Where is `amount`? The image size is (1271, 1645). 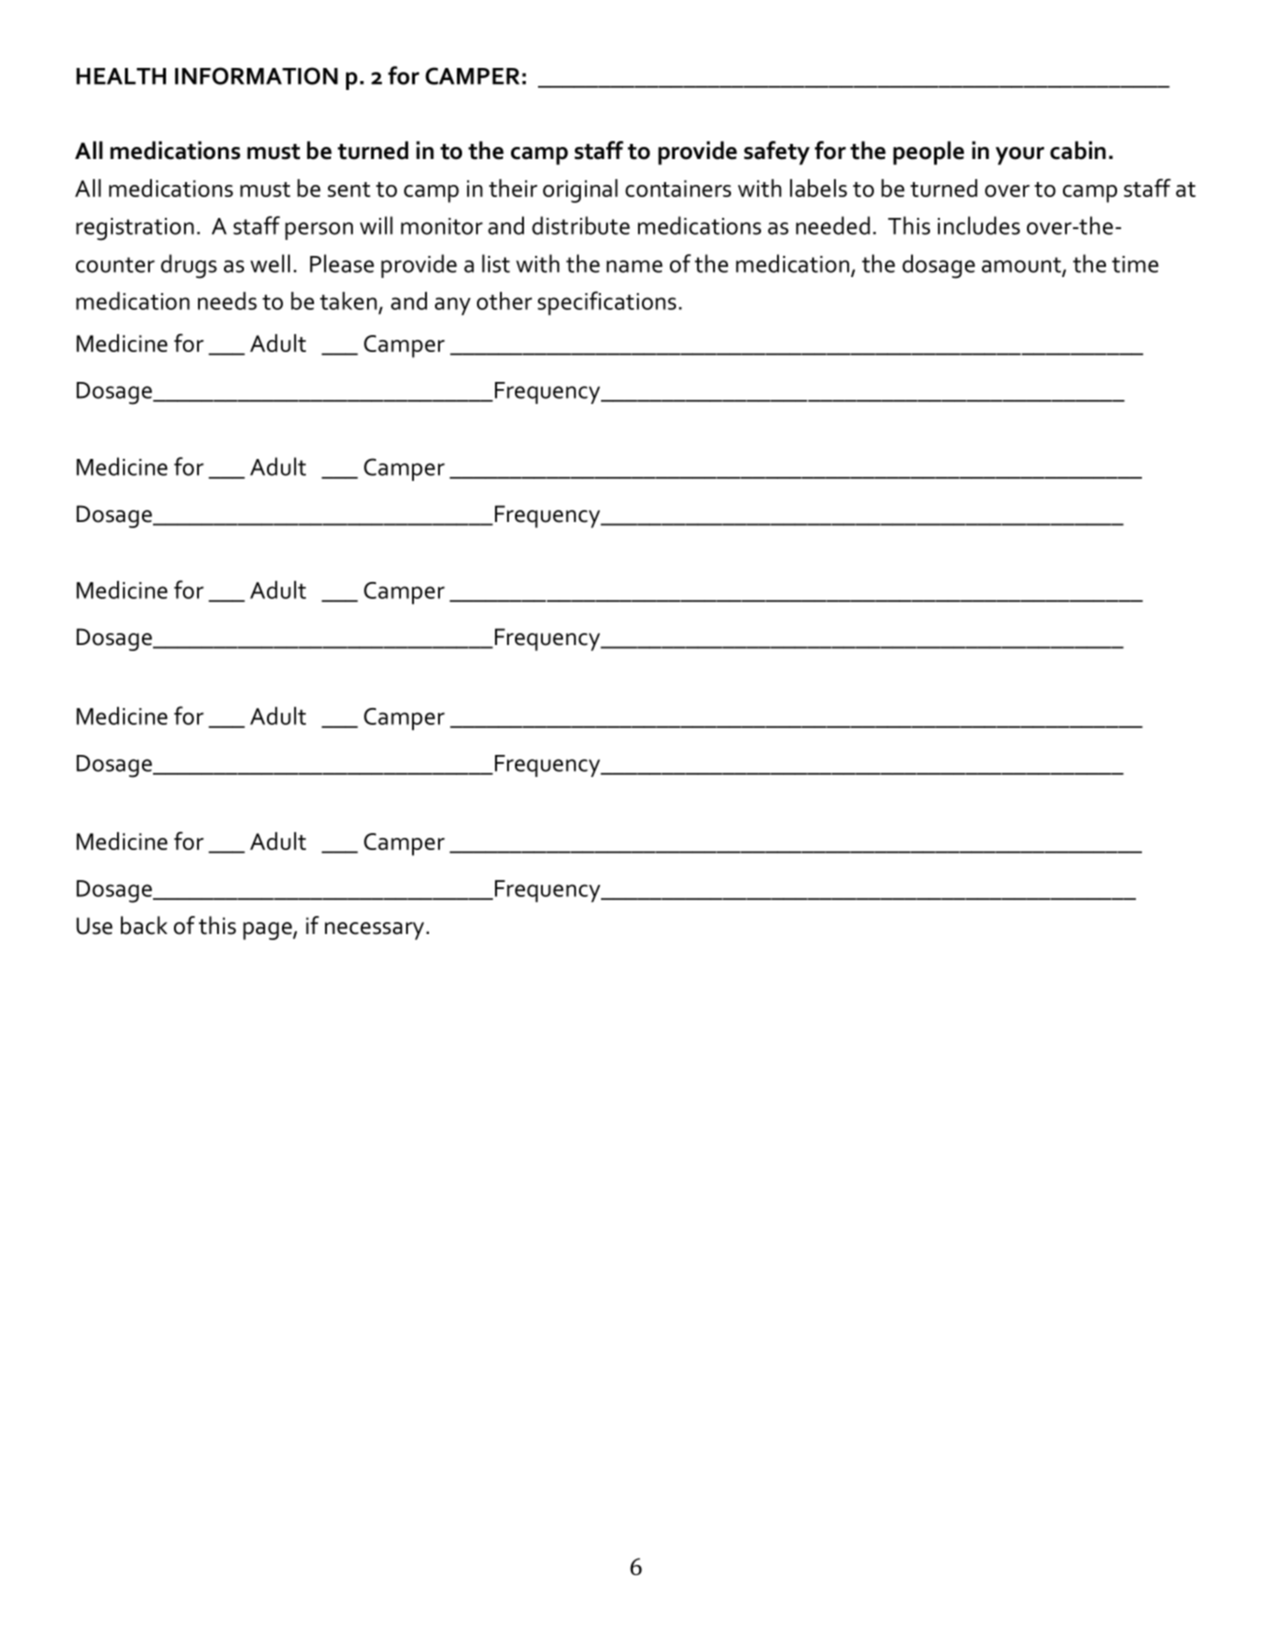
amount is located at coordinates (1022, 266).
